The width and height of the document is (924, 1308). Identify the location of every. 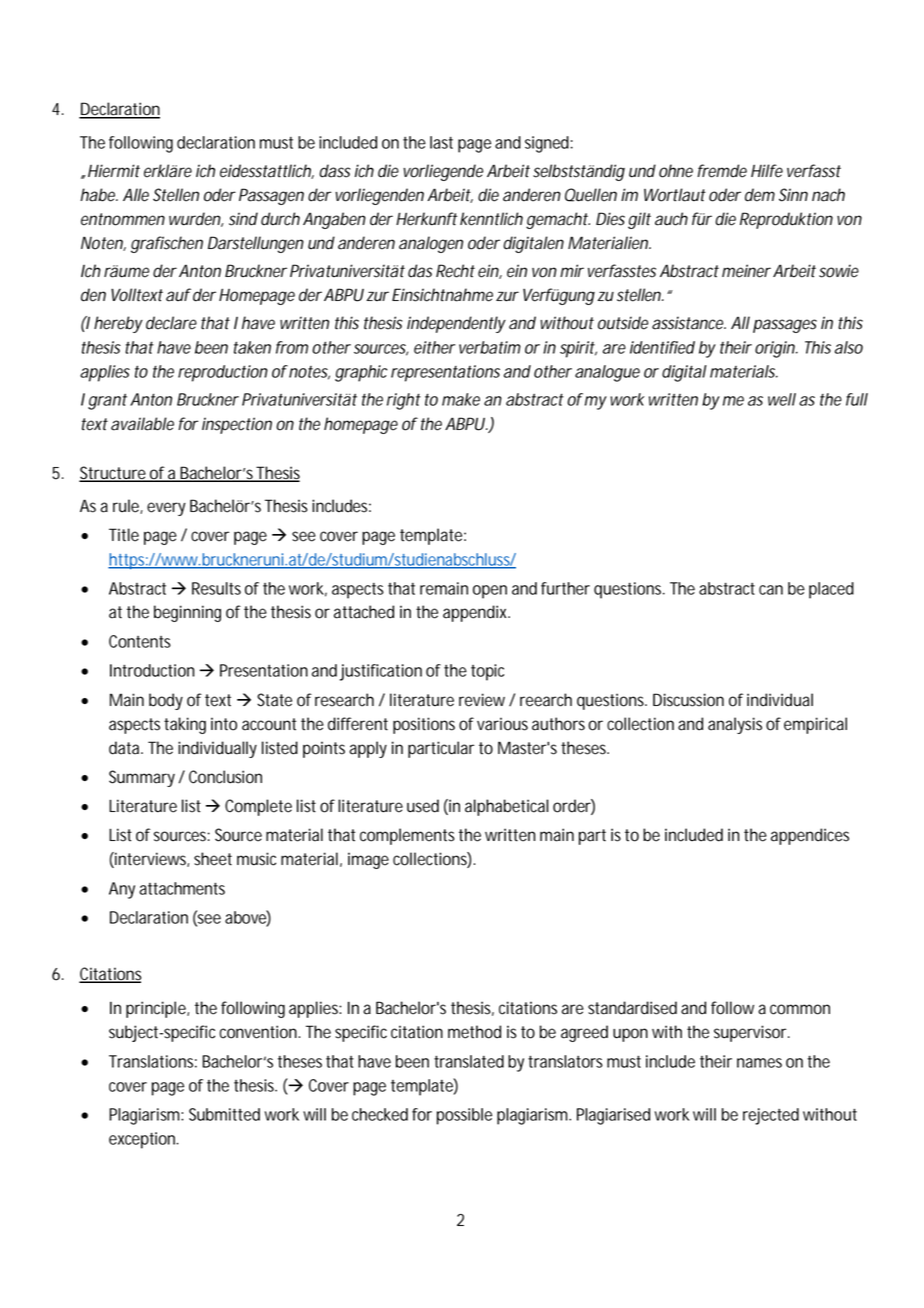
(166, 509).
